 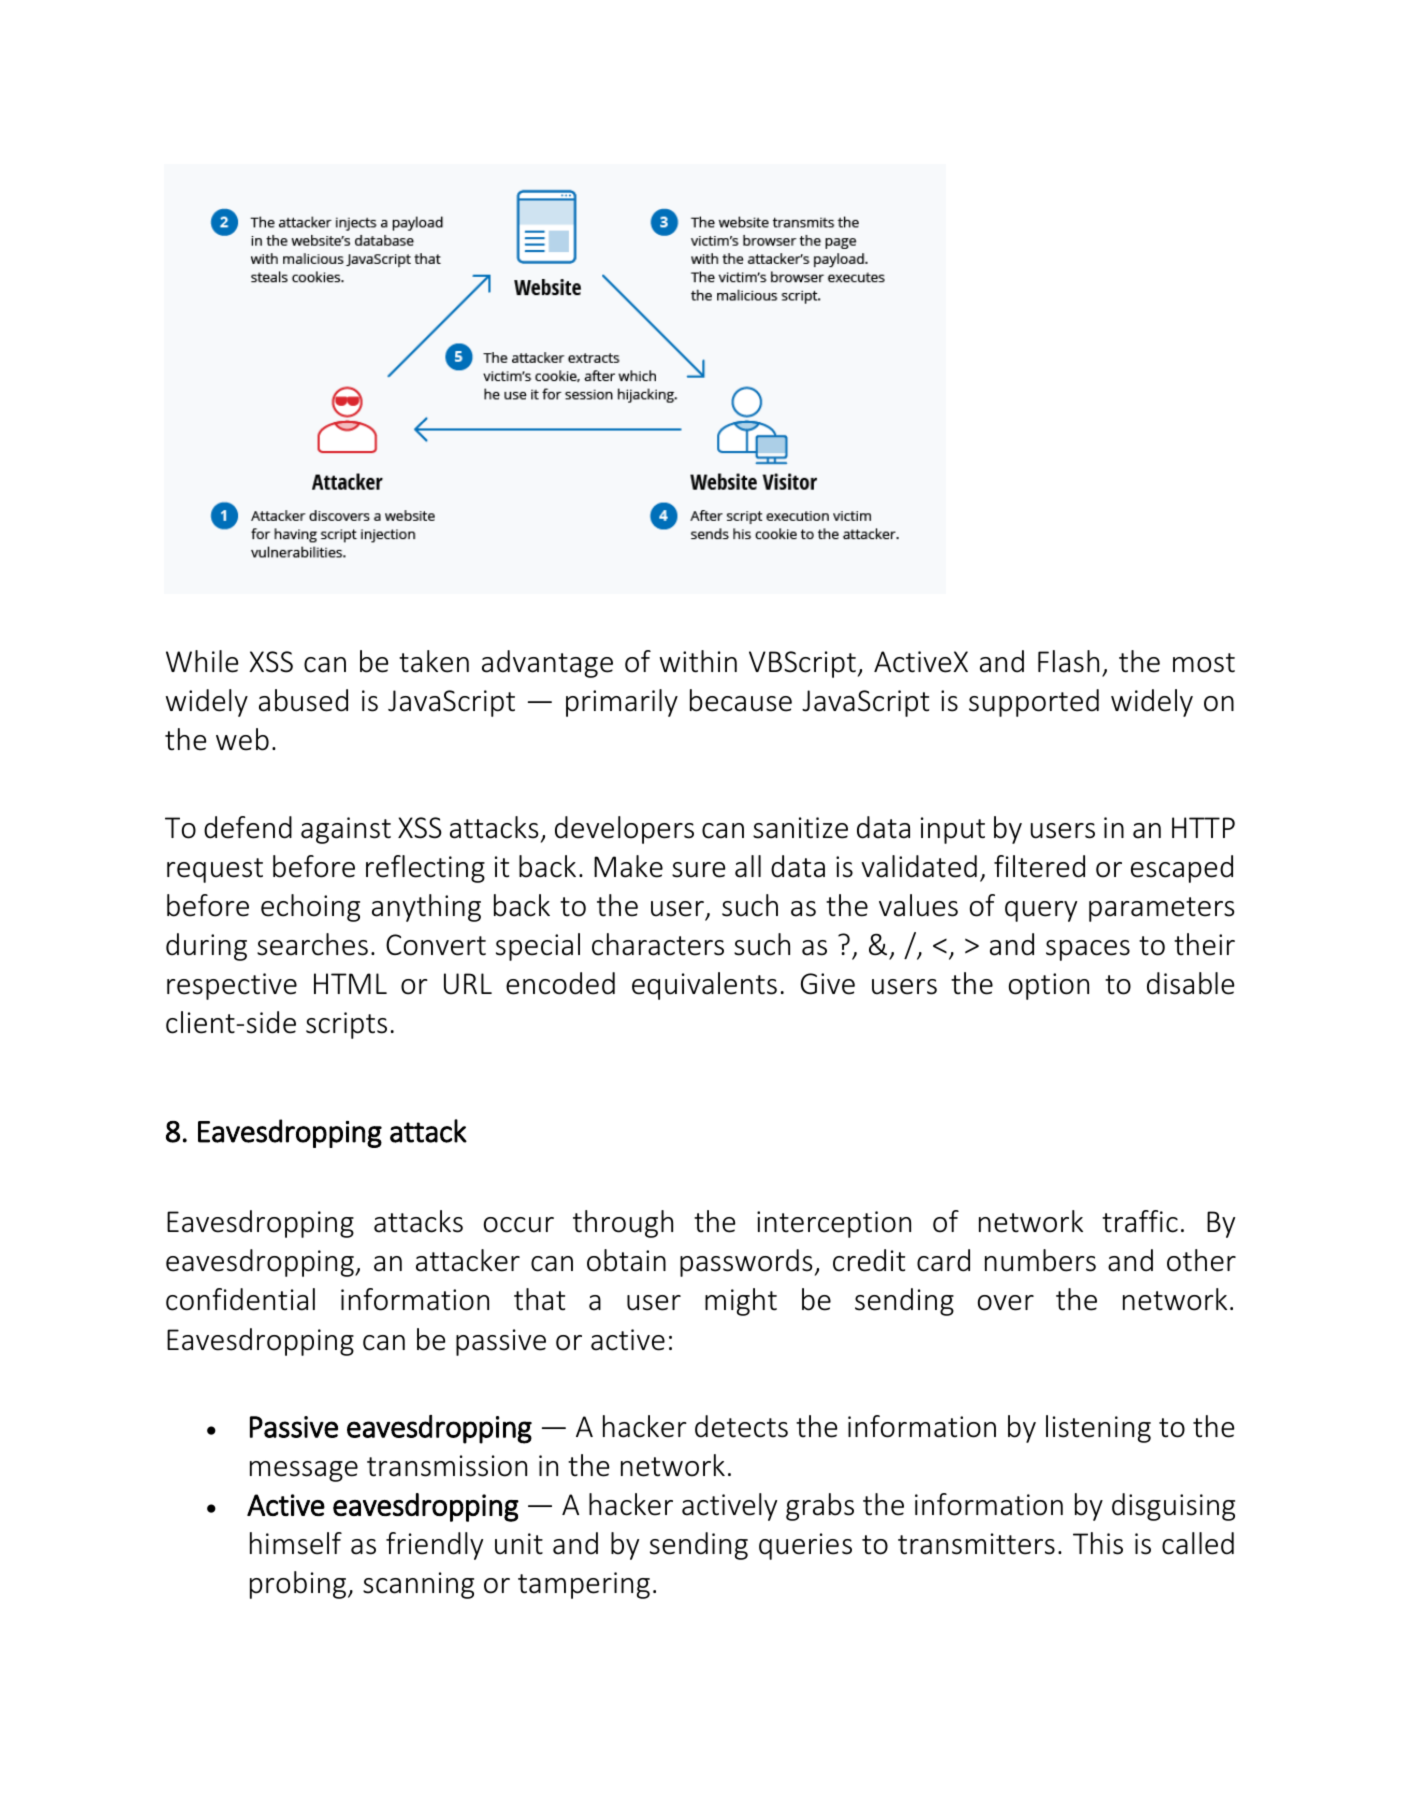 I want to click on abused, so click(x=303, y=700).
